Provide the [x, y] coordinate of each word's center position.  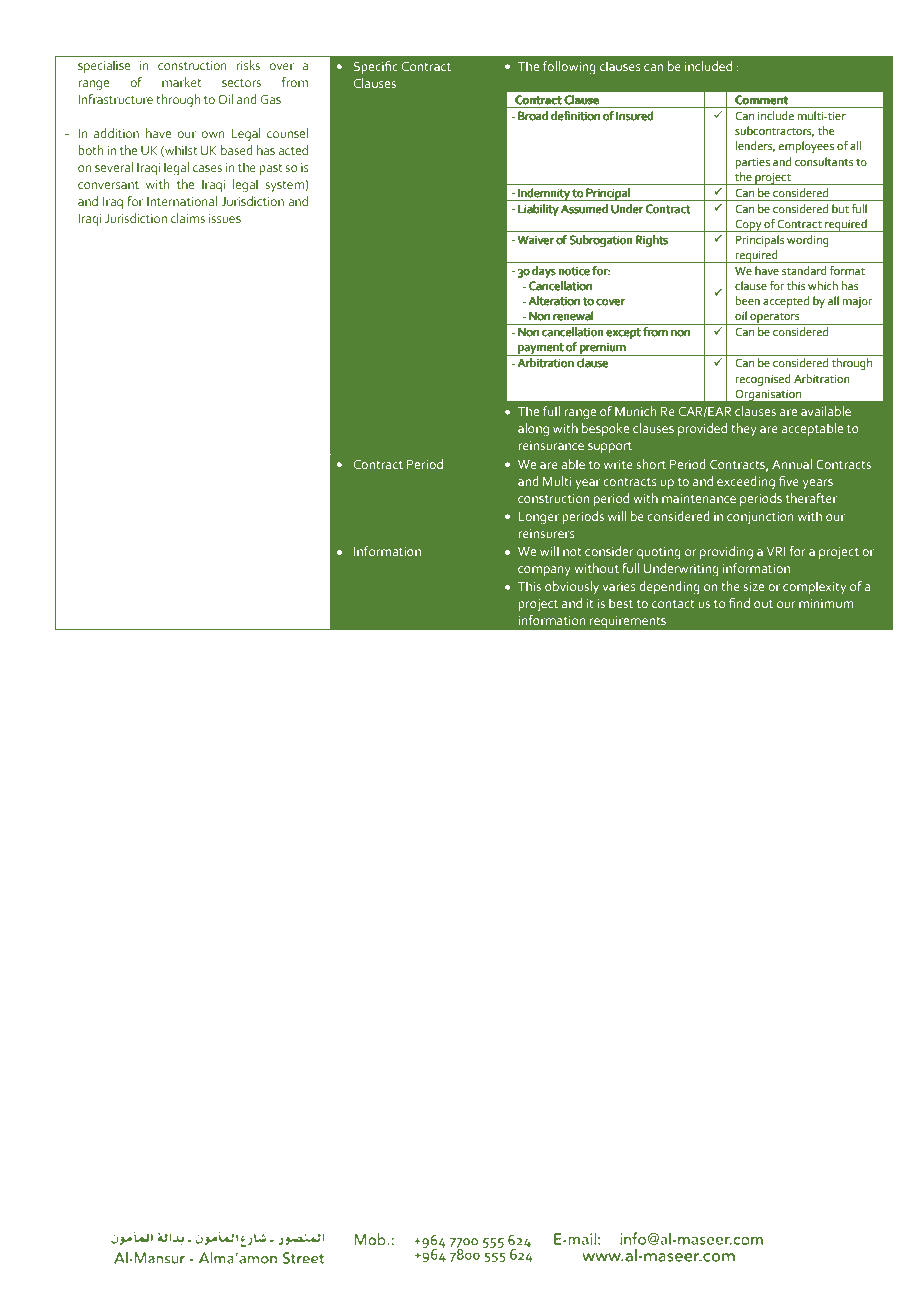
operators [775, 318]
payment [541, 350]
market [182, 82]
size [753, 586]
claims [188, 218]
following [569, 67]
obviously [572, 587]
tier [836, 116]
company [544, 571]
